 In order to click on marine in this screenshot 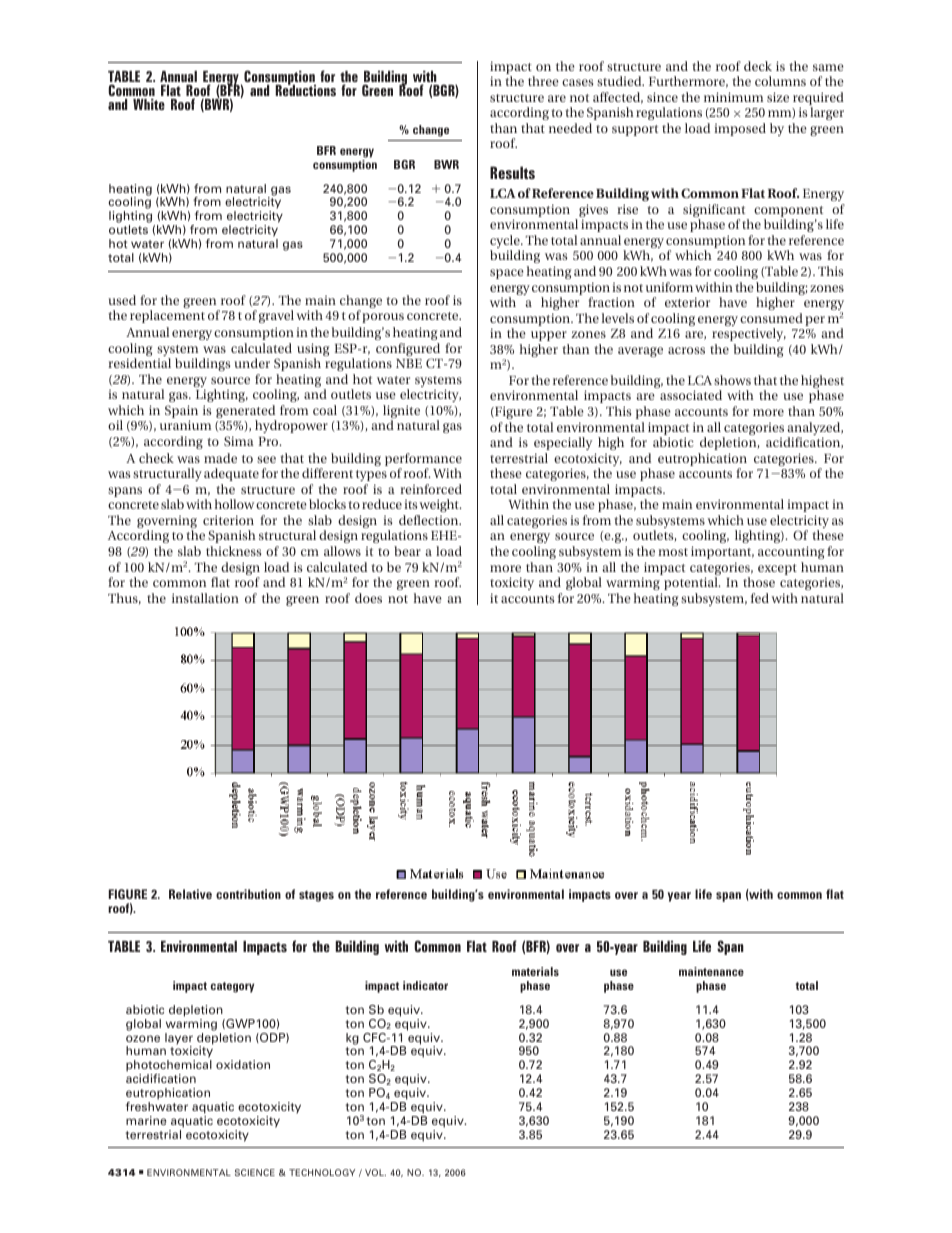, I will do `click(146, 1120)`.
